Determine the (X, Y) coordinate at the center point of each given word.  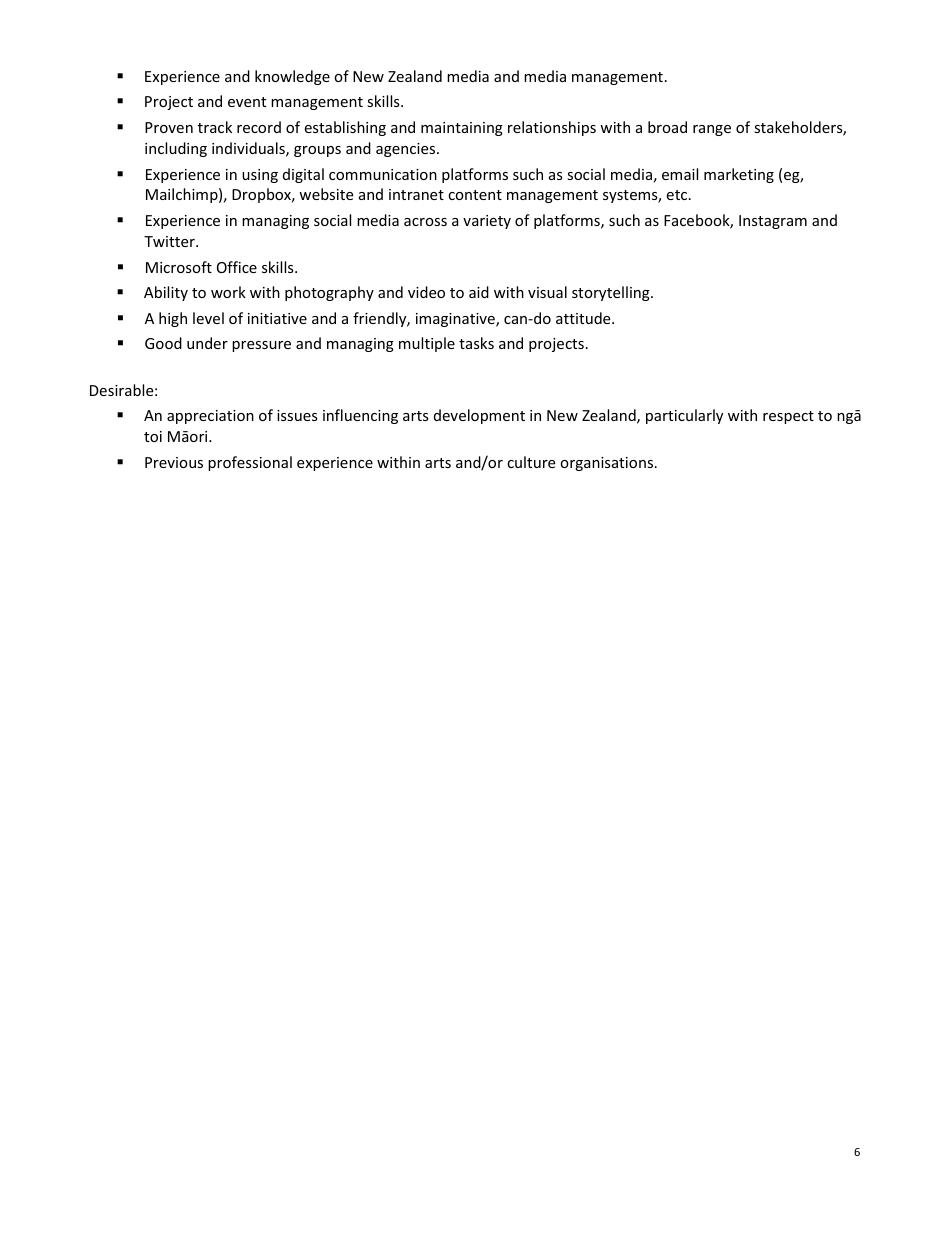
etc (678, 195)
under (207, 343)
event (247, 102)
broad (667, 127)
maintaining (462, 129)
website (326, 194)
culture (531, 462)
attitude (584, 318)
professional (250, 463)
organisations (608, 464)
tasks (476, 343)
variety (487, 222)
